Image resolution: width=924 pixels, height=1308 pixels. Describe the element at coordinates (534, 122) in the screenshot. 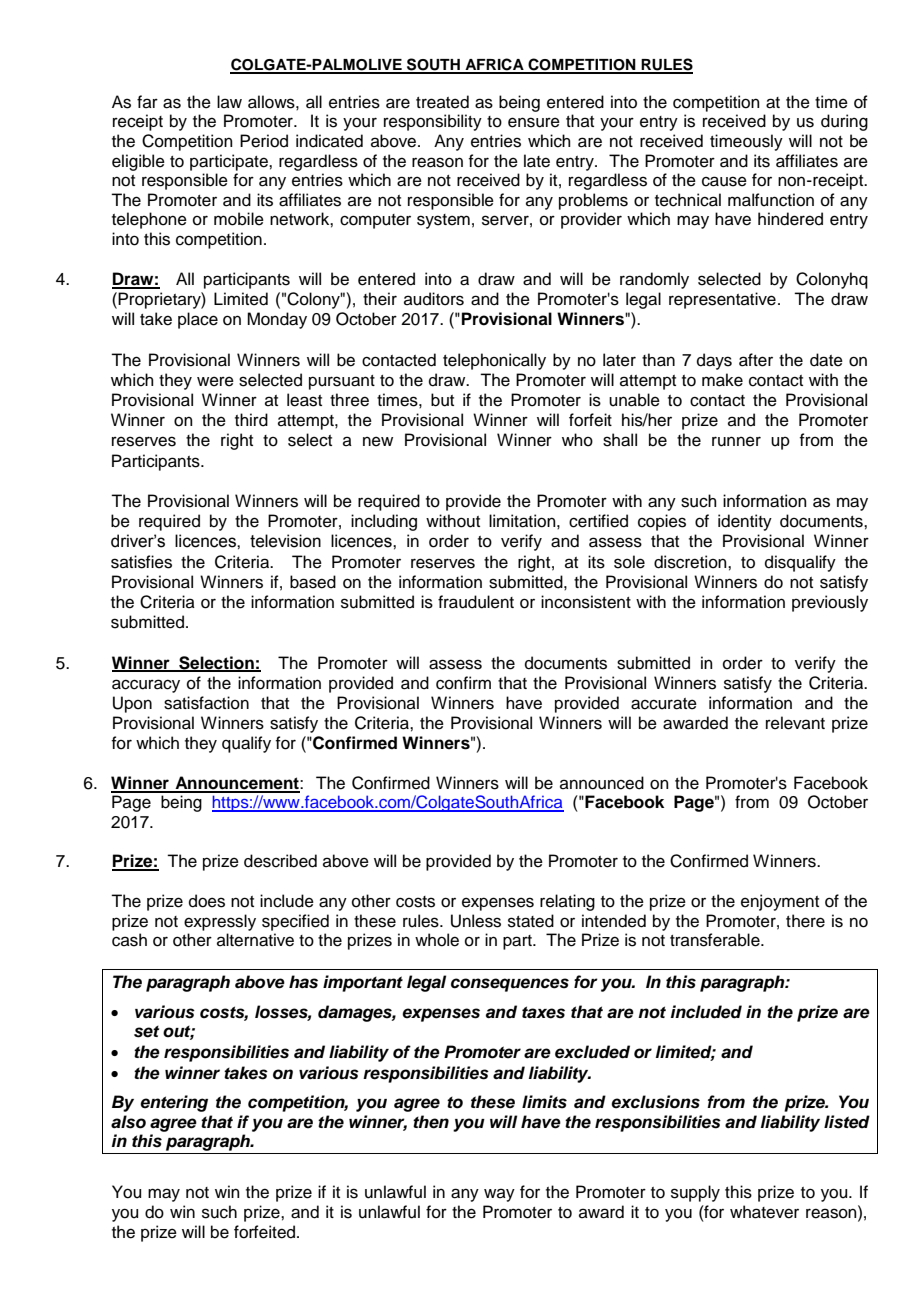

I see `ensure` at that location.
